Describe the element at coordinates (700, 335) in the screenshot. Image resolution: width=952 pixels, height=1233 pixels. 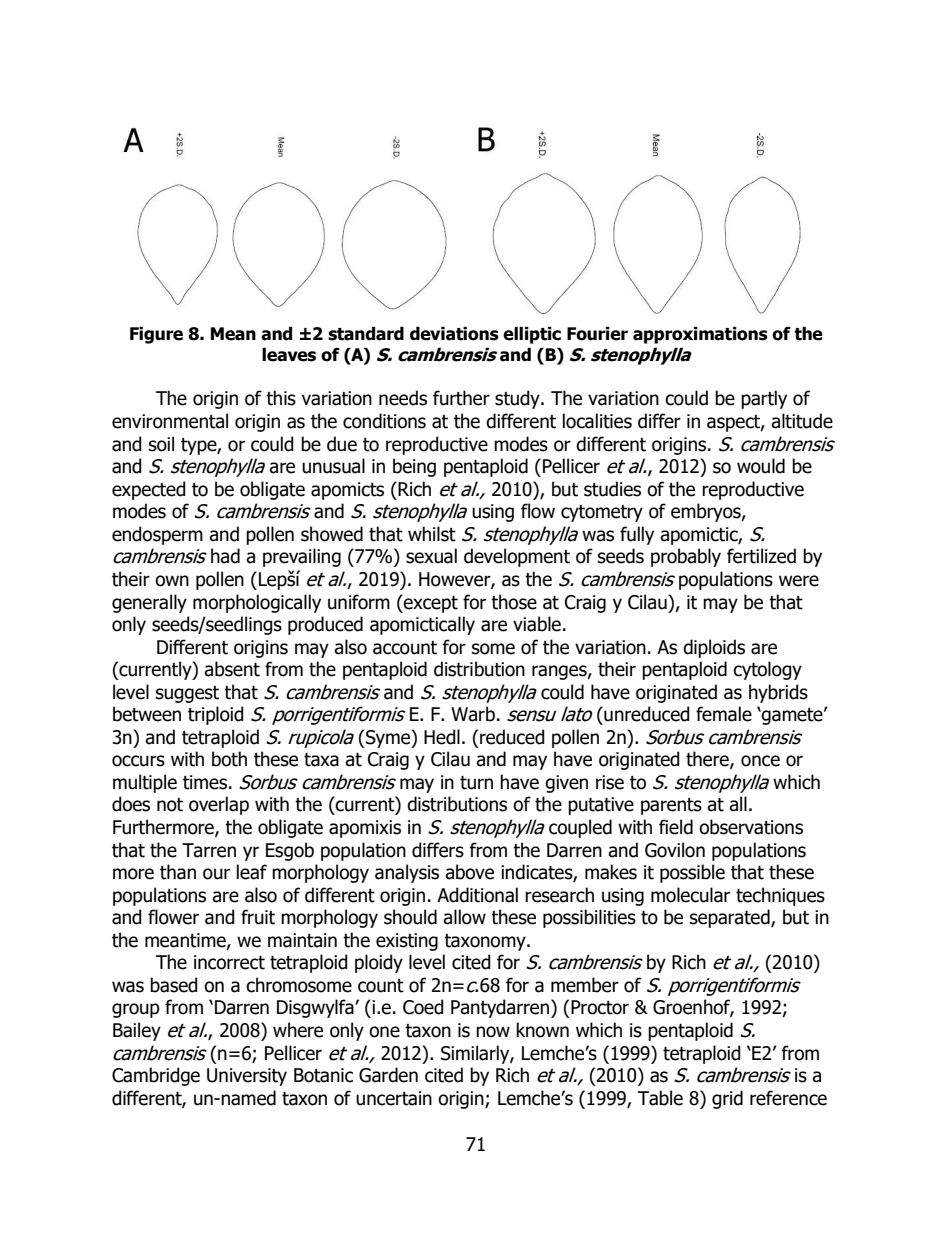
I see `approximations` at that location.
